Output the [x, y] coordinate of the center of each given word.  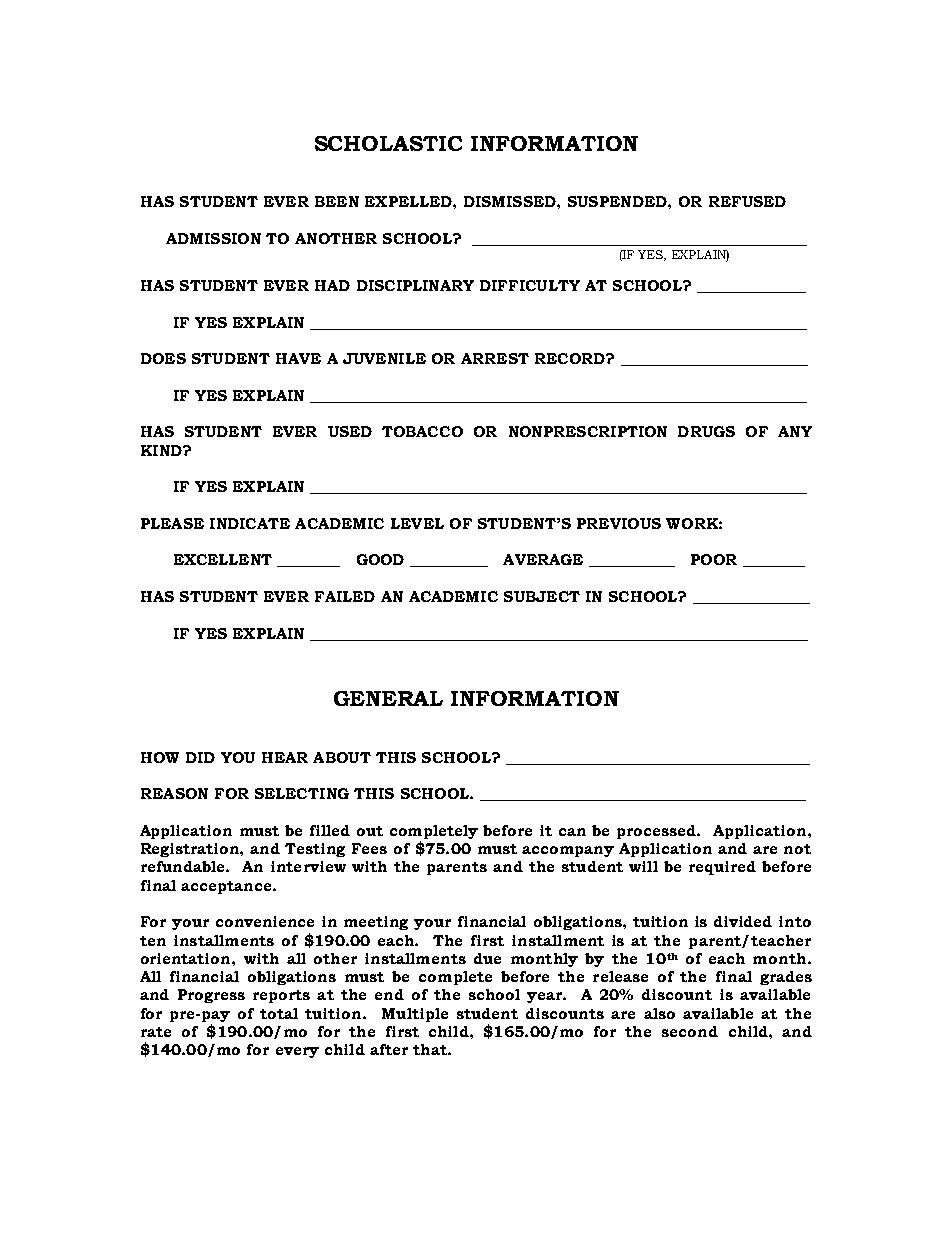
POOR [714, 559]
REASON [174, 793]
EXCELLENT [223, 559]
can [572, 832]
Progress [211, 996]
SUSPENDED [618, 201]
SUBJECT [542, 596]
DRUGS [706, 431]
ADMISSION [213, 238]
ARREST [495, 358]
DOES [163, 358]
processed [658, 832]
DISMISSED [511, 201]
